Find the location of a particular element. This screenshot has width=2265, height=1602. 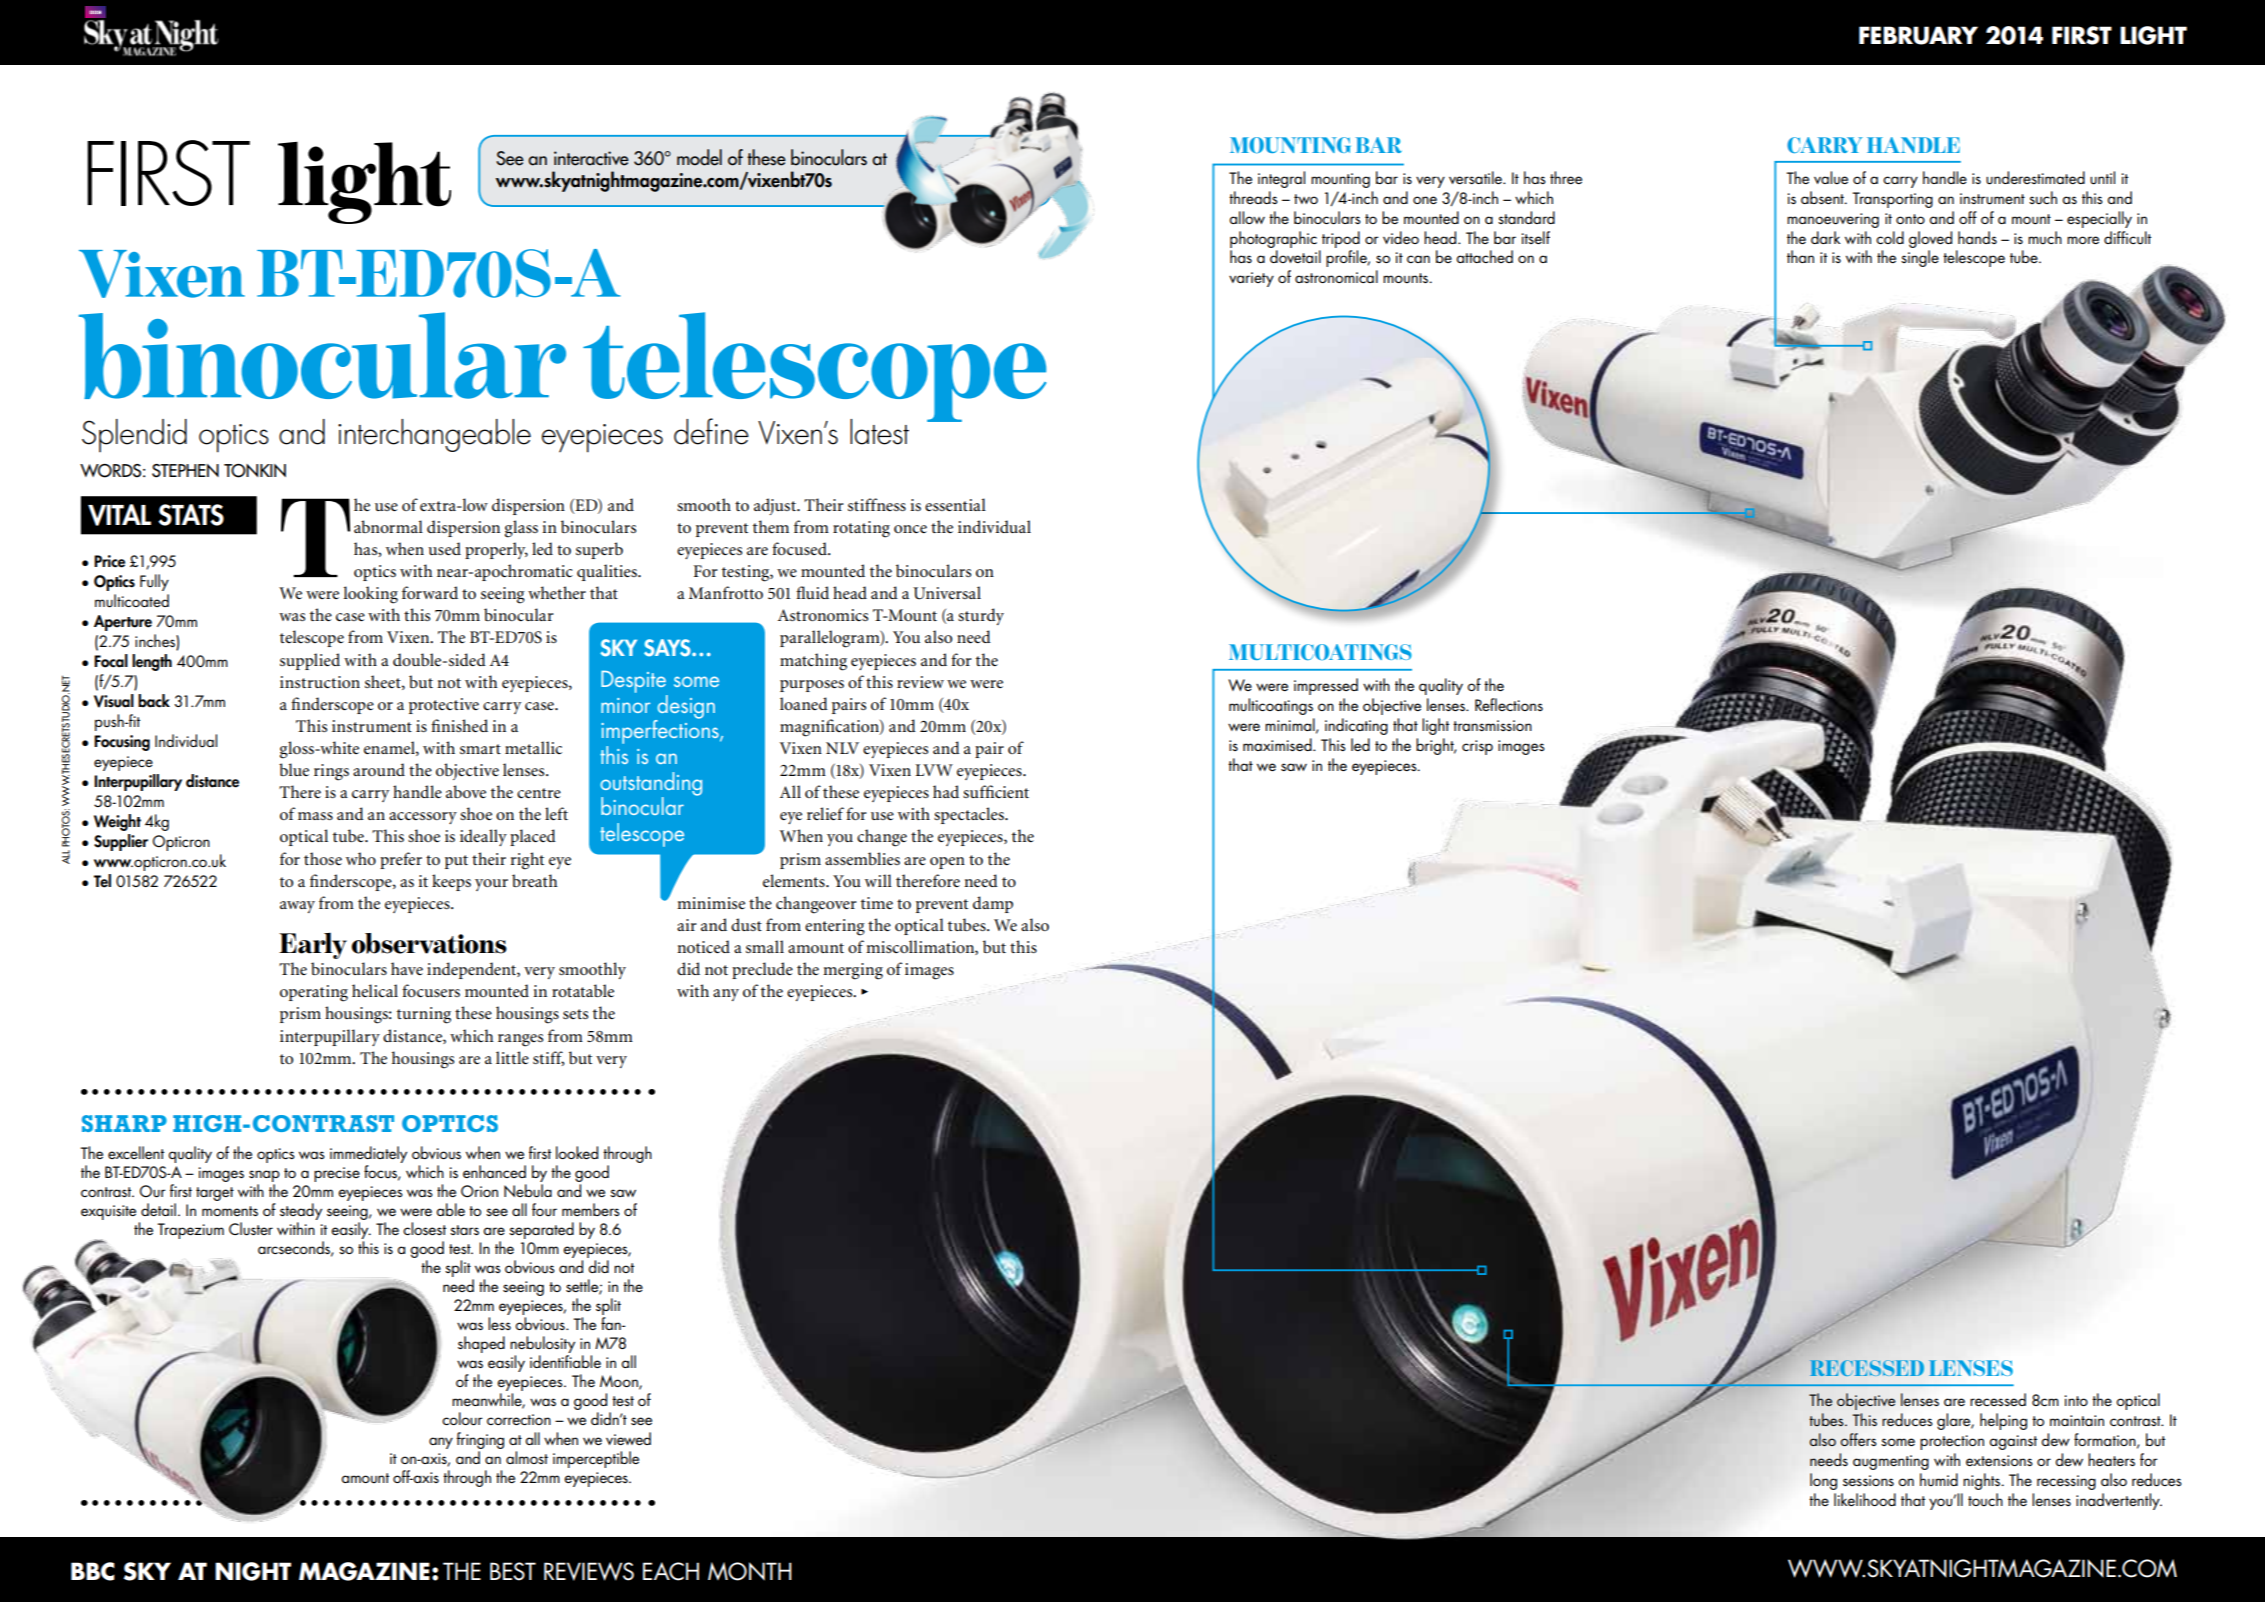

essential is located at coordinates (955, 504).
